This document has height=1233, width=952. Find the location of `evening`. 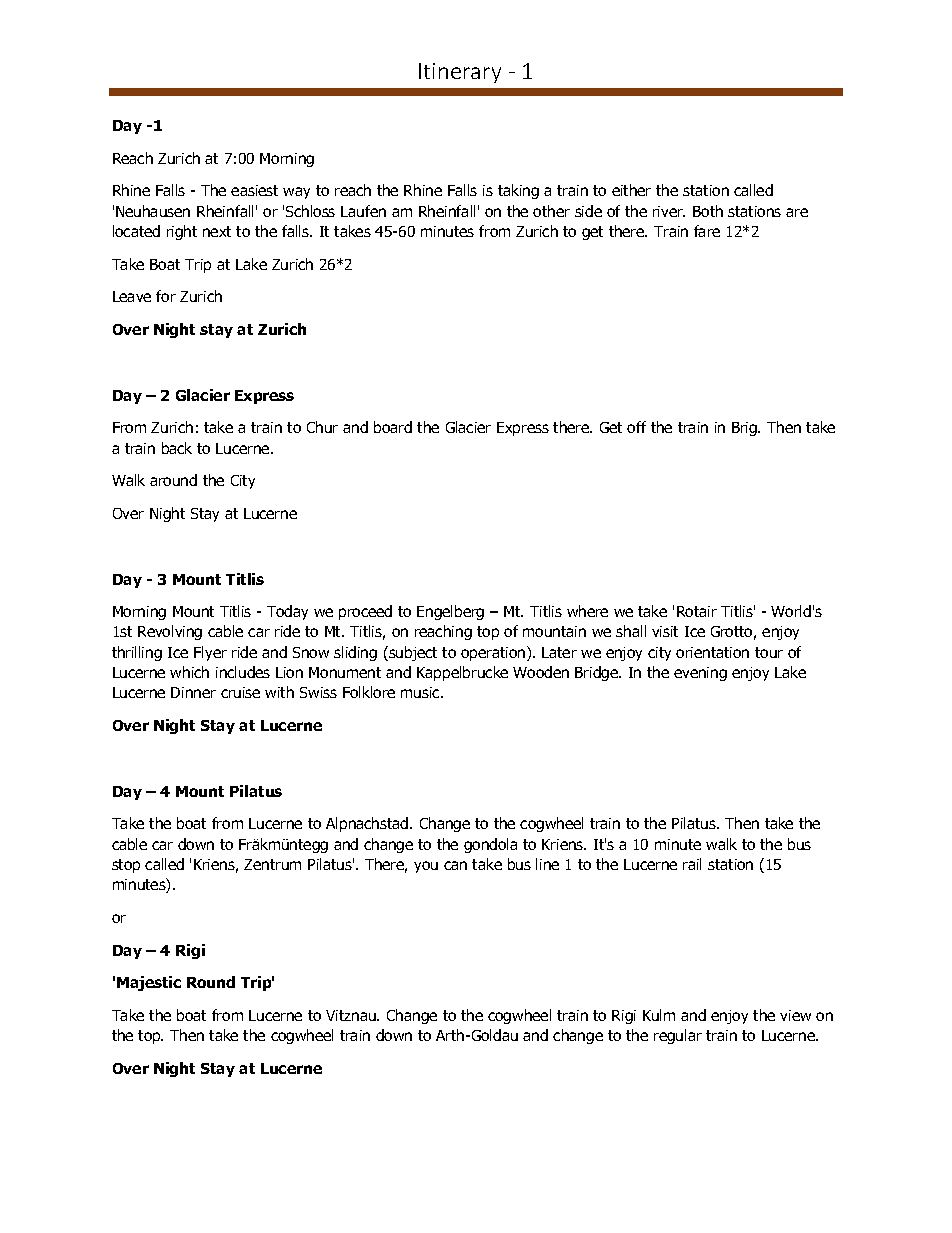

evening is located at coordinates (700, 674).
